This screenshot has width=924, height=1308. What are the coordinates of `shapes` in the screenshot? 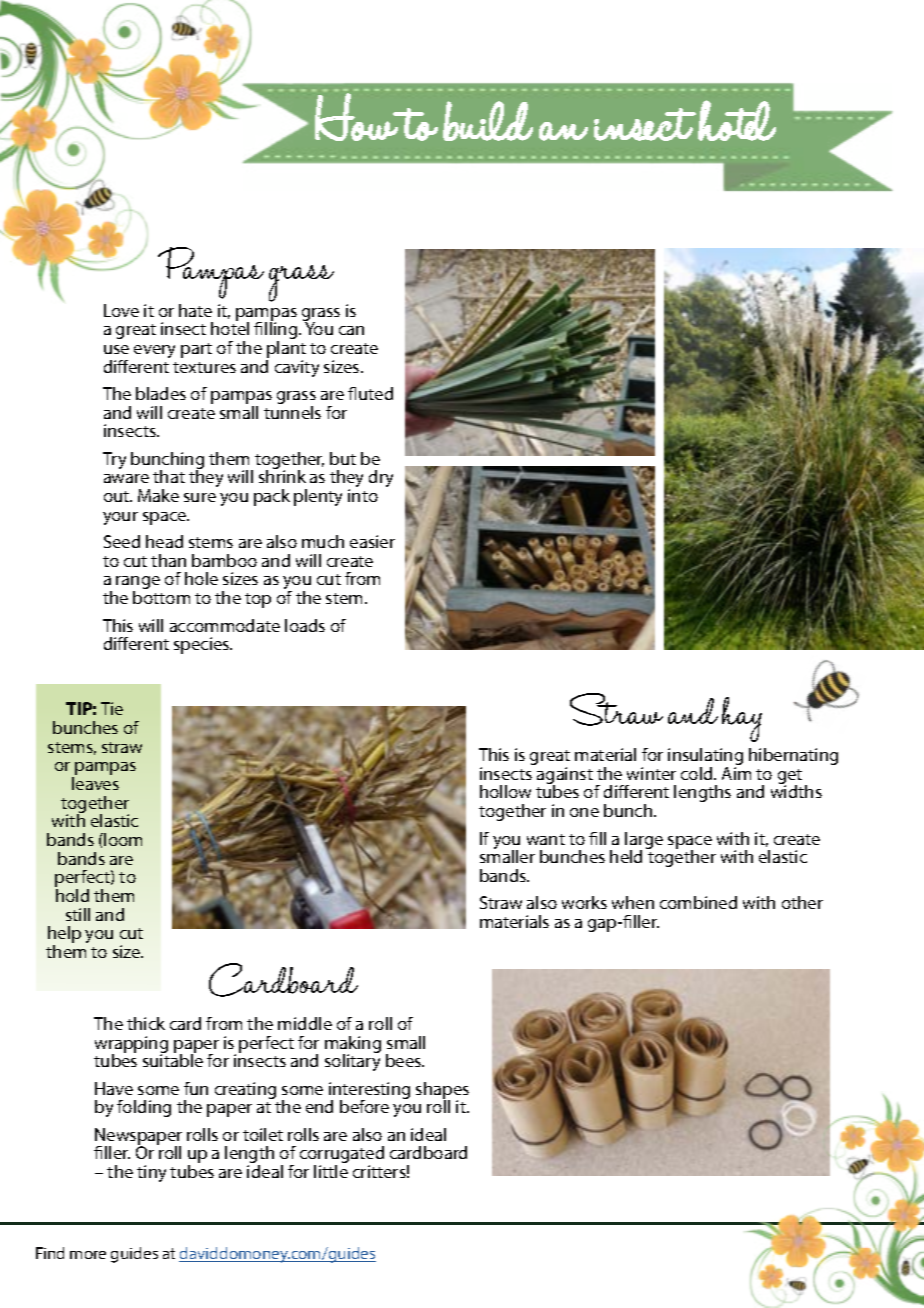 It's located at (442, 1091).
